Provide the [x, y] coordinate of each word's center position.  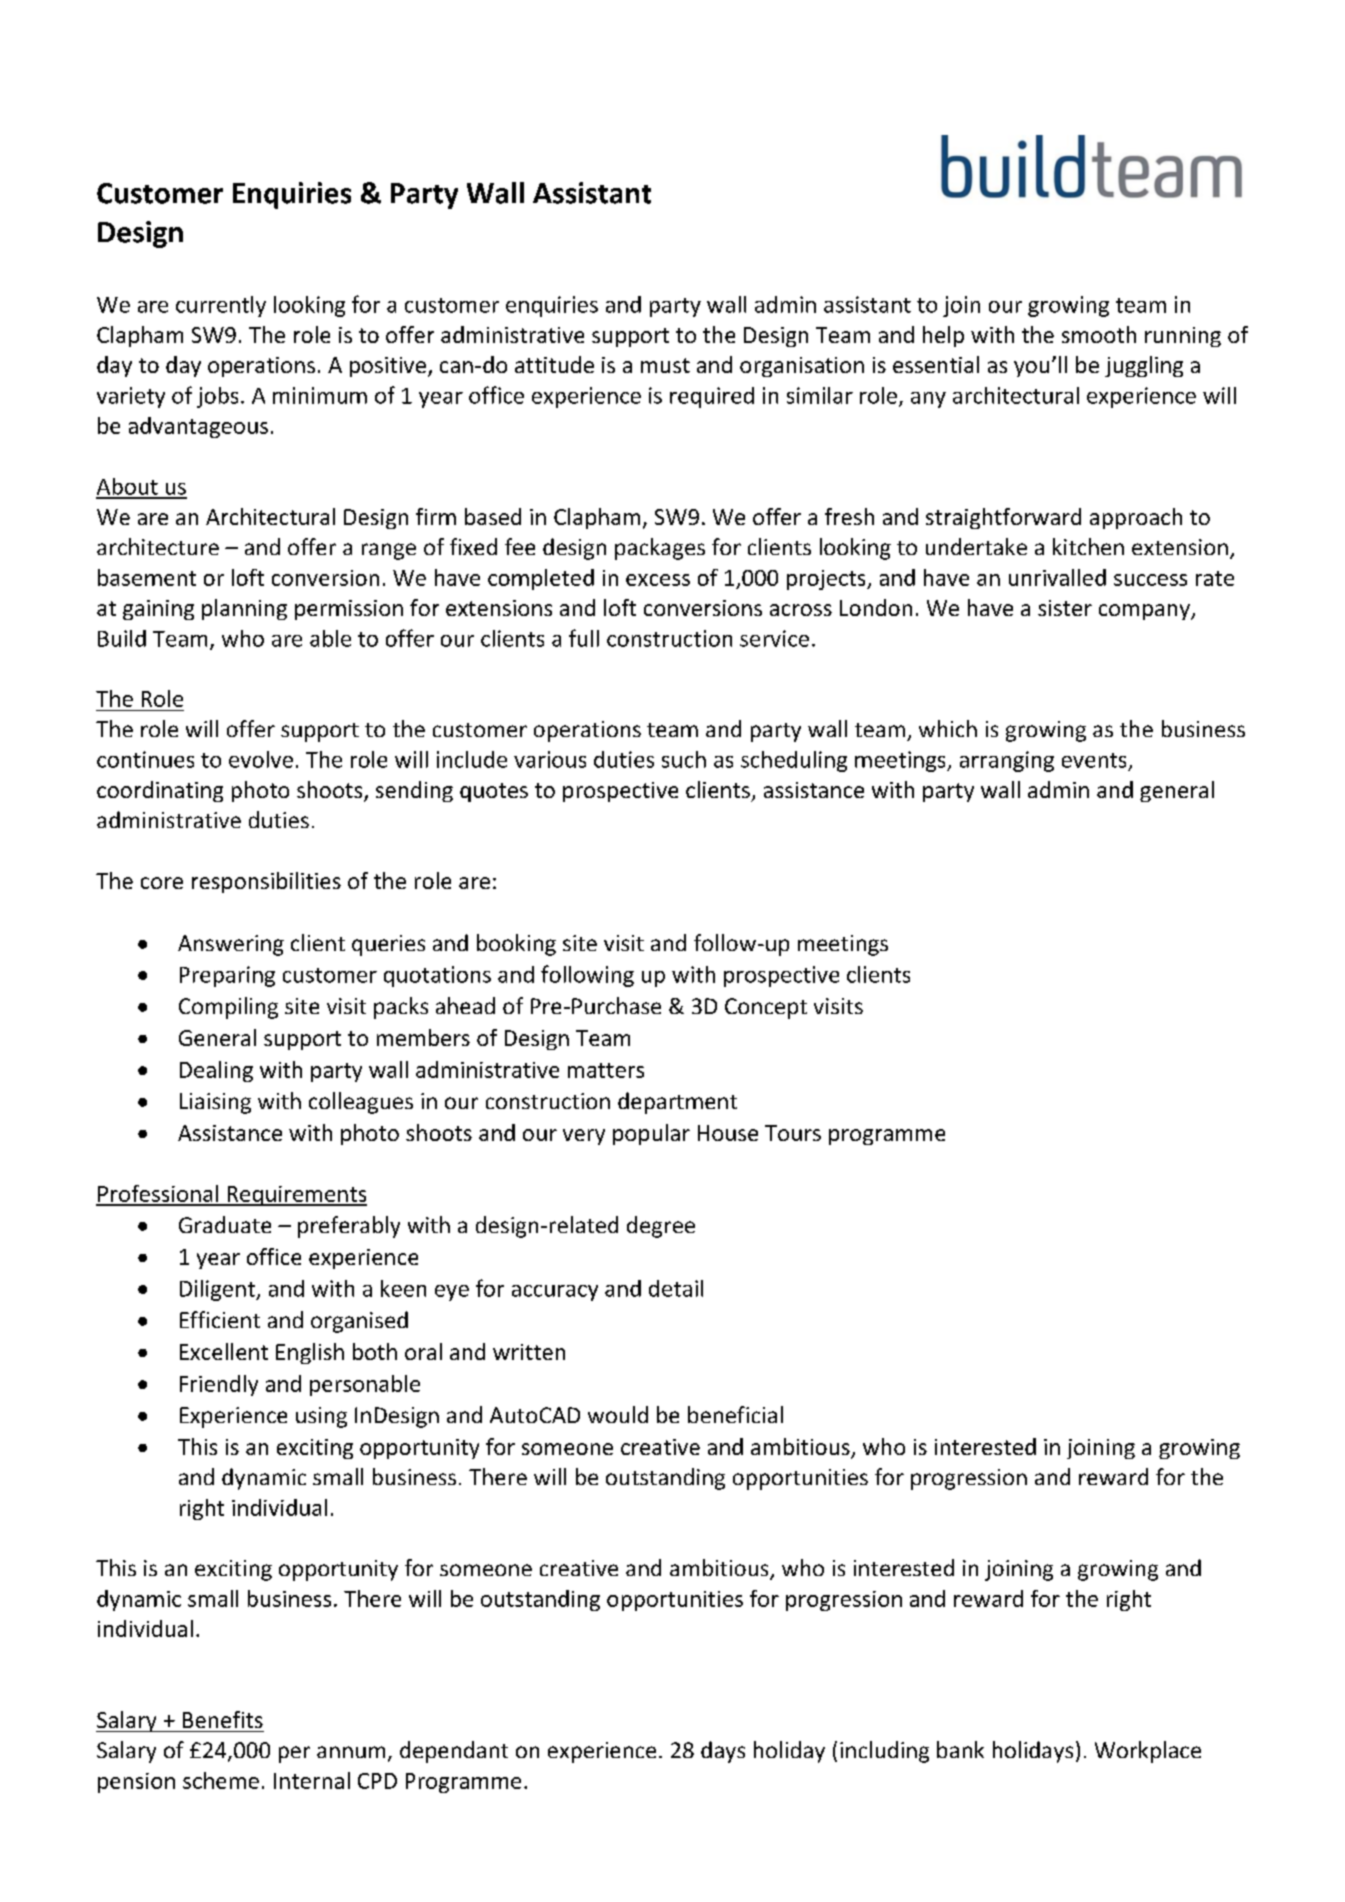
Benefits [223, 1719]
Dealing [216, 1071]
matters [606, 1070]
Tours [793, 1133]
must [665, 365]
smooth [1099, 334]
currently [221, 306]
